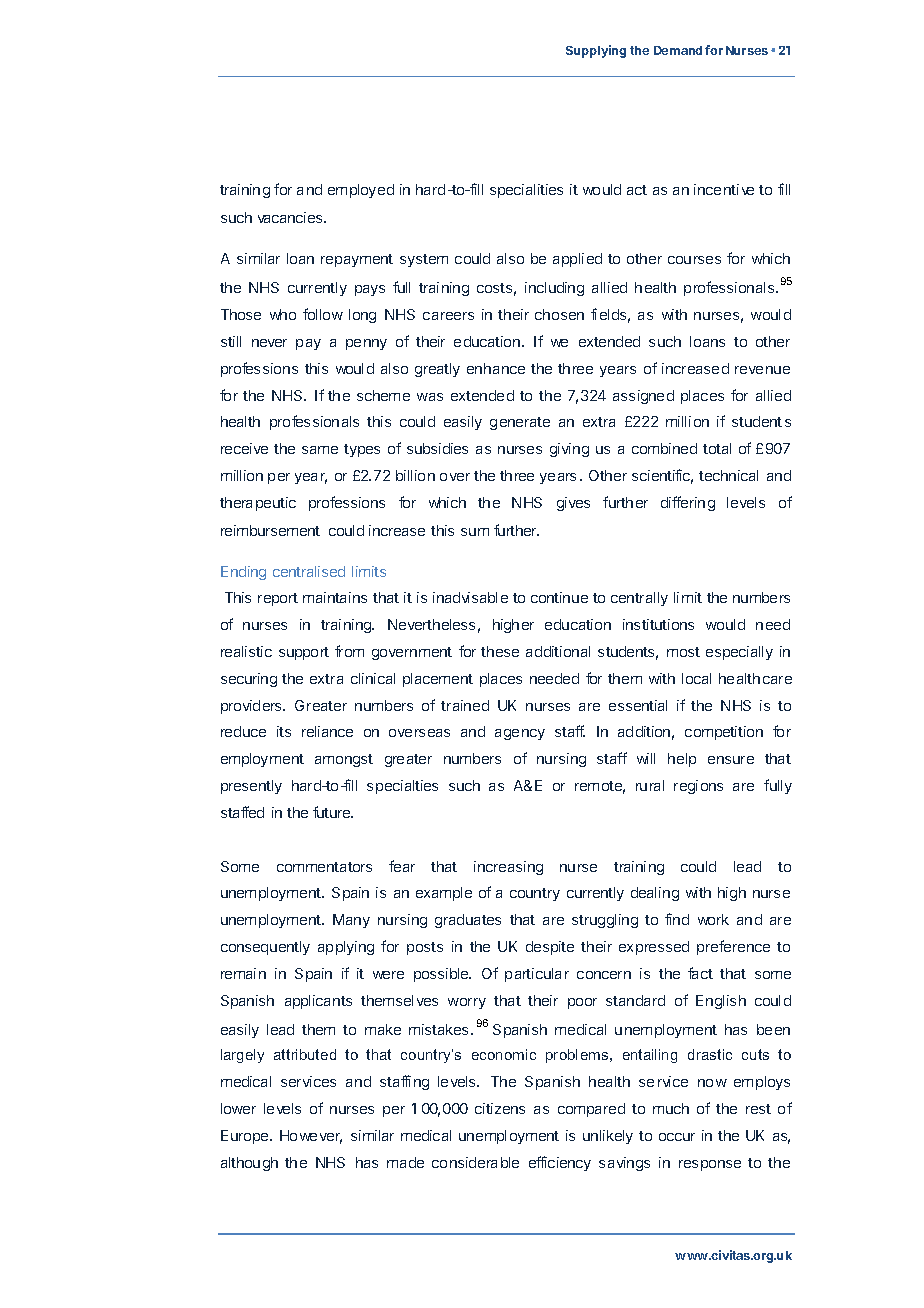  Describe the element at coordinates (470, 597) in the screenshot. I see `inadvisable` at that location.
